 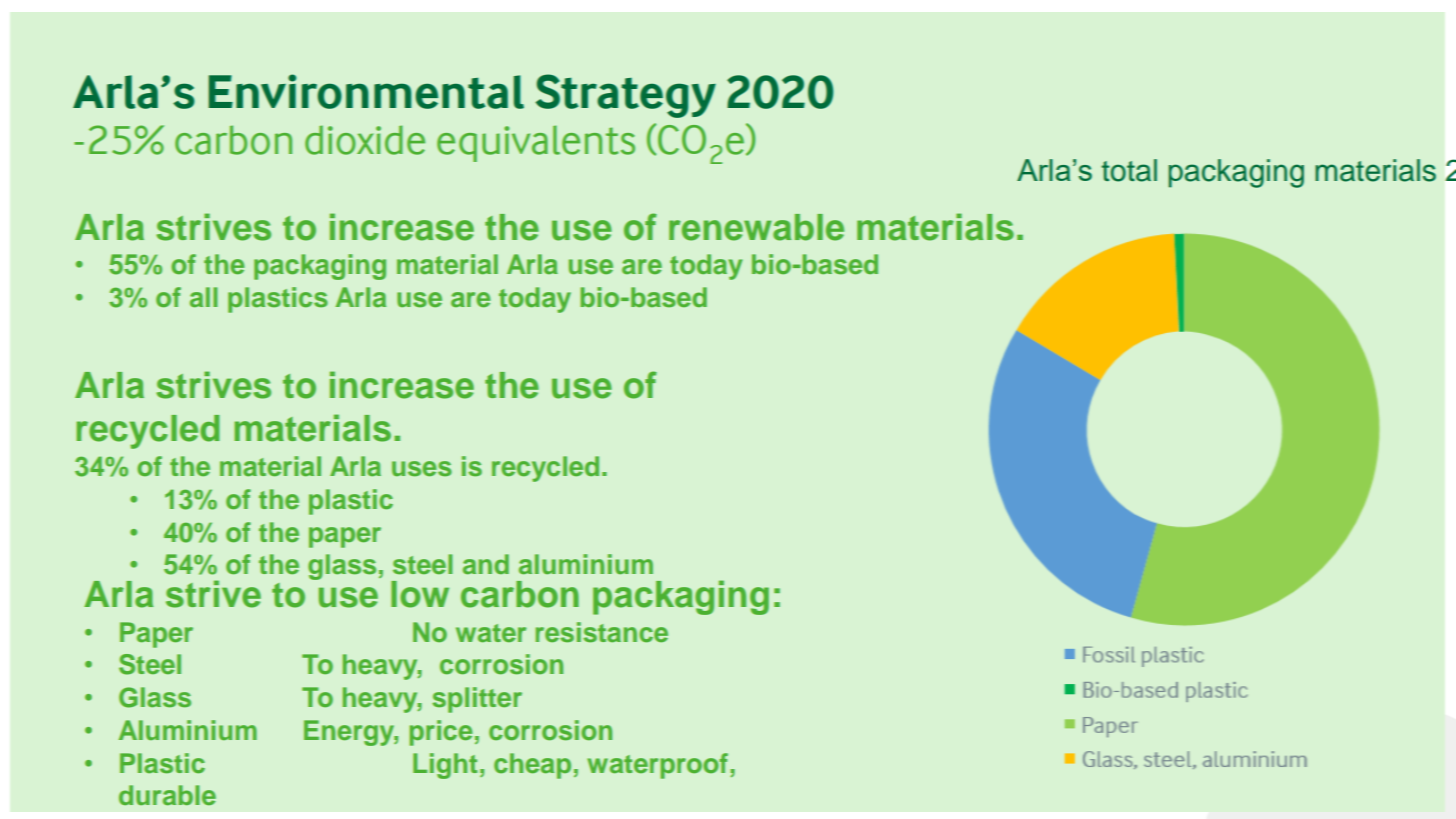 I want to click on all, so click(x=204, y=297).
